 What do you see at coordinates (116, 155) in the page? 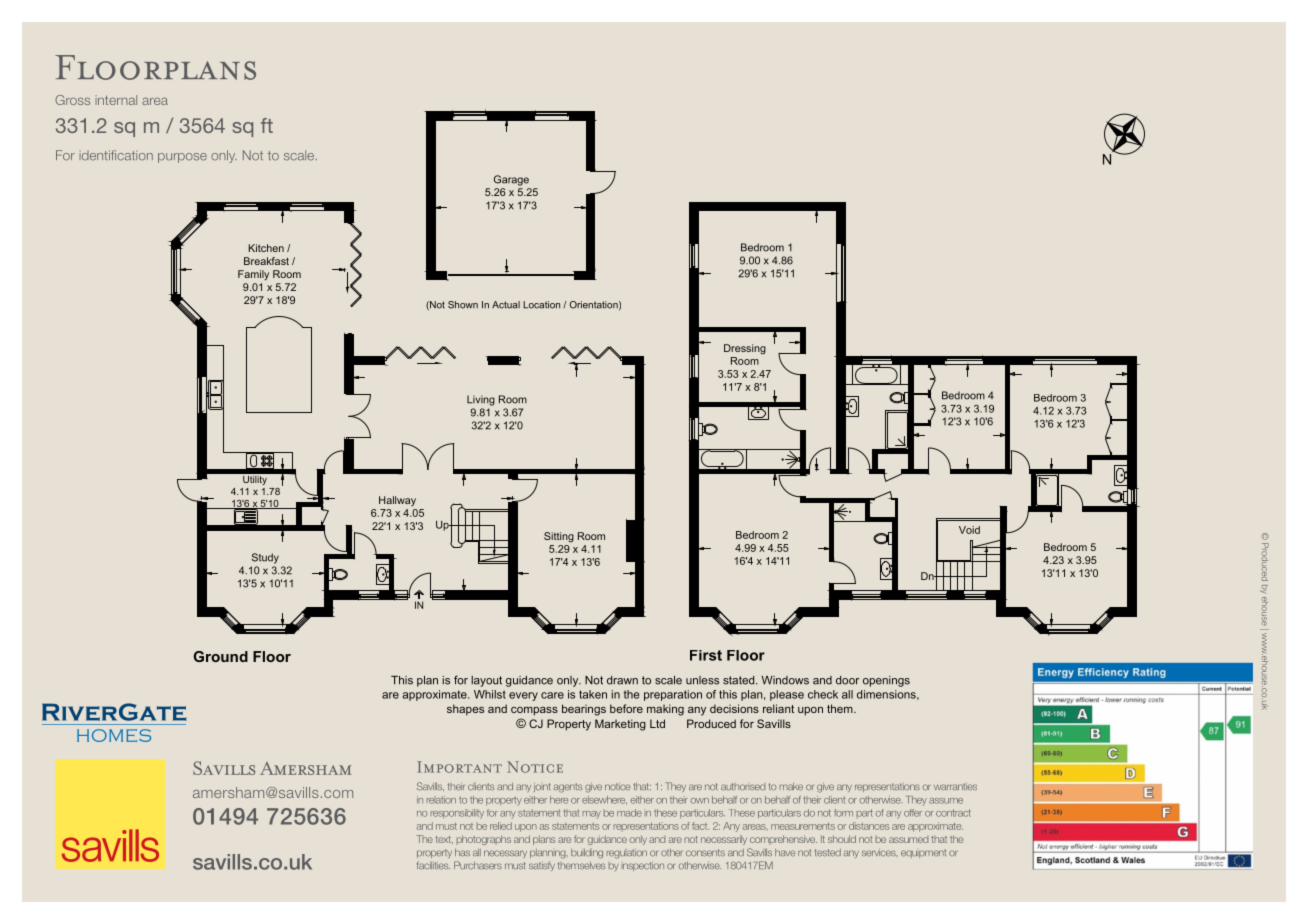
I see `identification` at bounding box center [116, 155].
